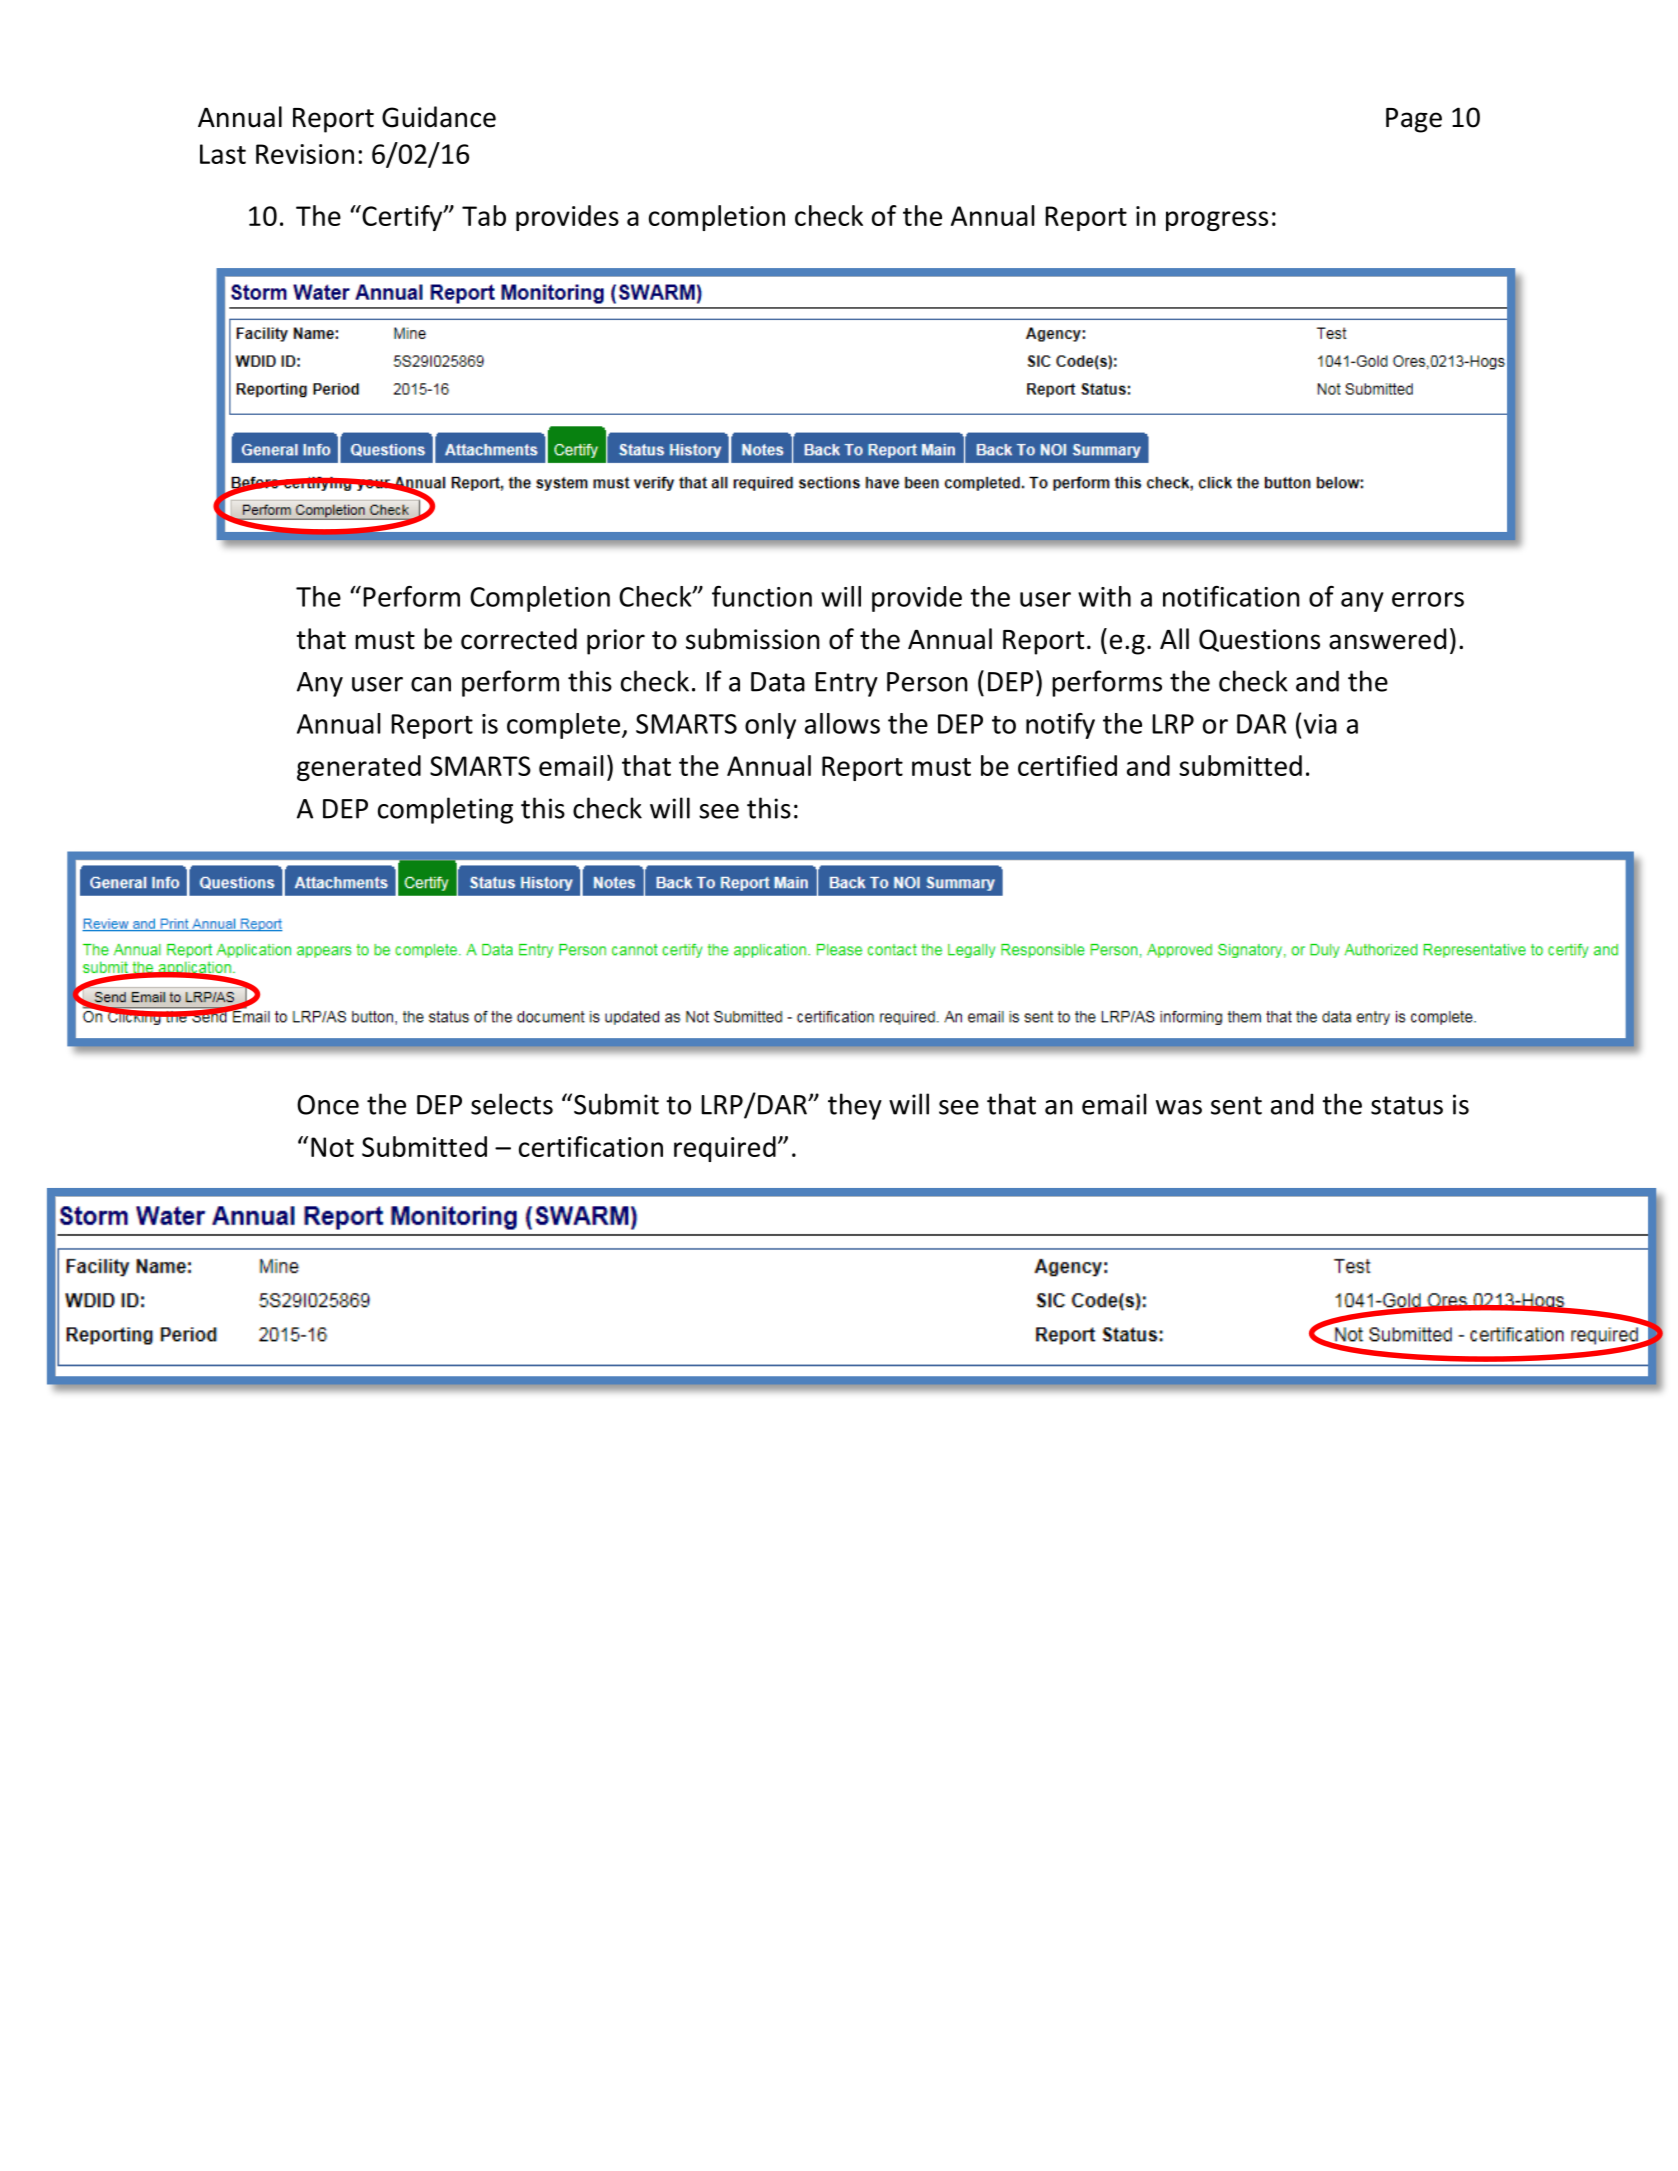 The width and height of the page is (1678, 2171). What do you see at coordinates (1414, 120) in the page?
I see `Page` at bounding box center [1414, 120].
